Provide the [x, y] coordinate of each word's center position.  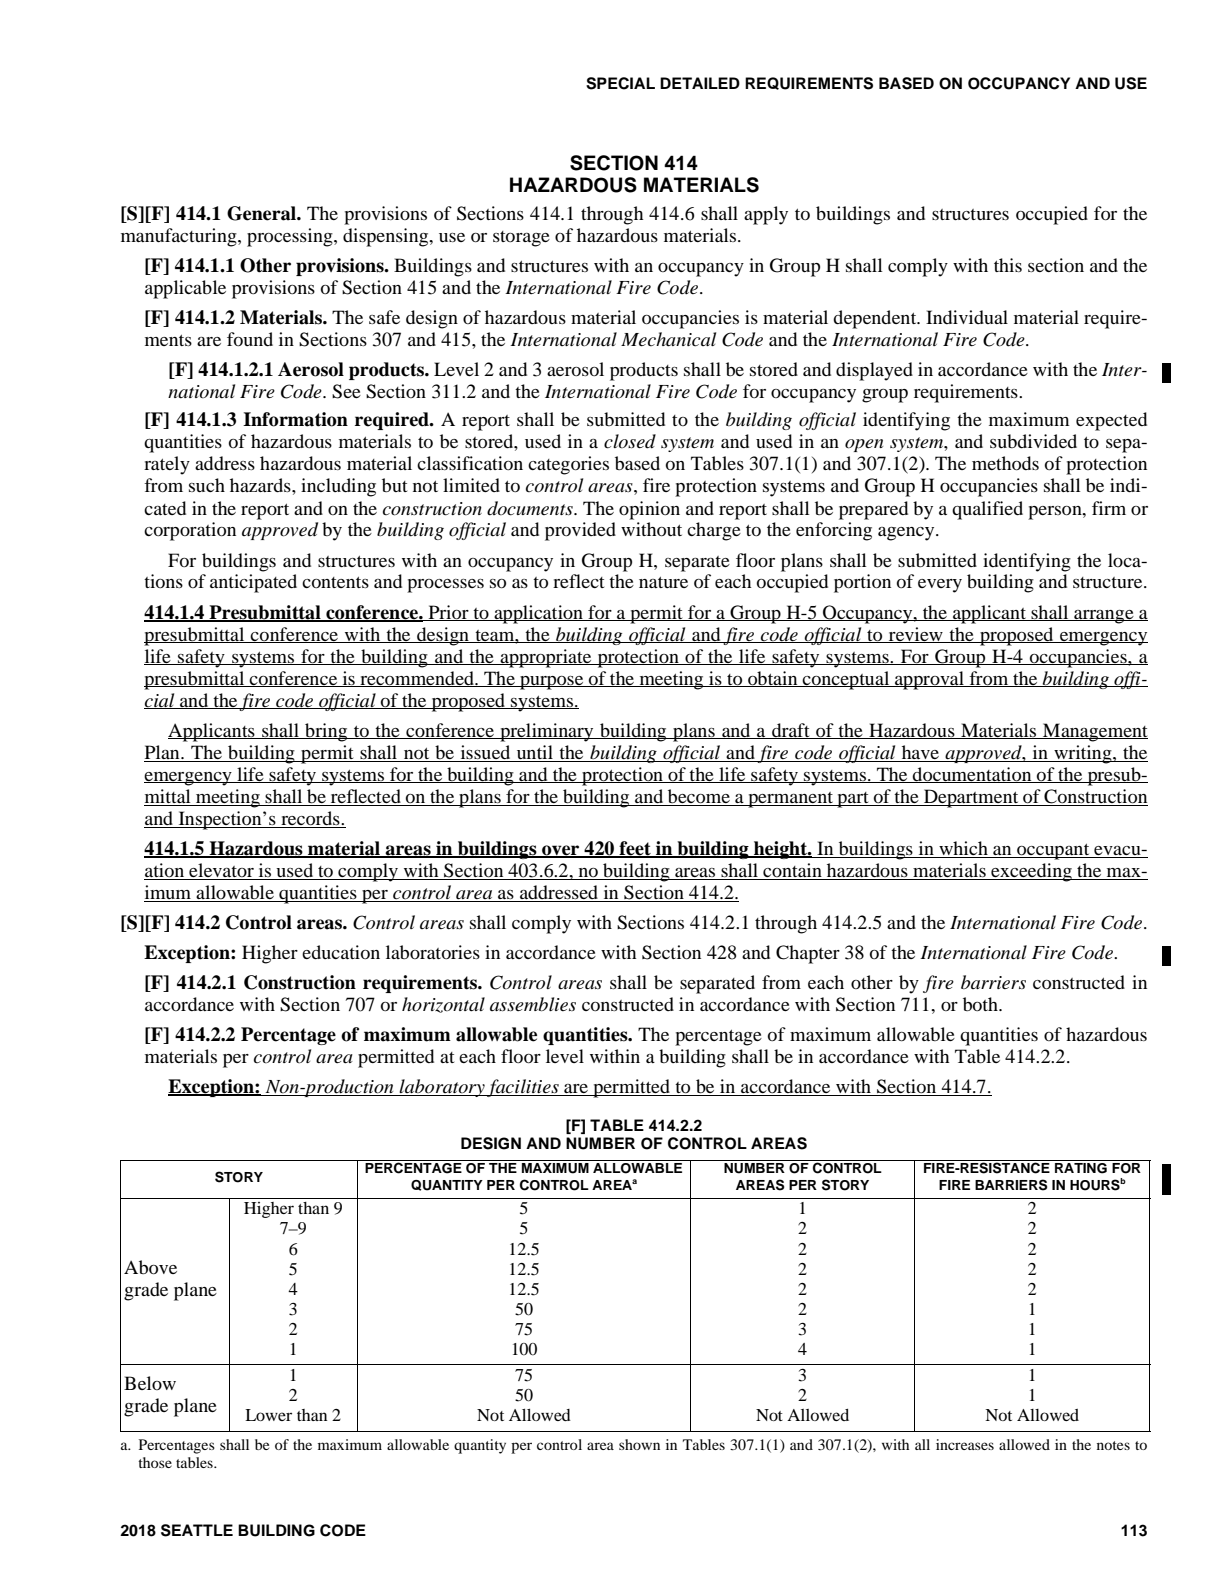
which [963, 849]
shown [639, 1444]
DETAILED [700, 83]
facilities [523, 1088]
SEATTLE [197, 1530]
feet [635, 849]
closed [630, 441]
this [1008, 265]
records [310, 819]
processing [291, 237]
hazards [261, 485]
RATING [1081, 1168]
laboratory [442, 1088]
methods [1005, 463]
